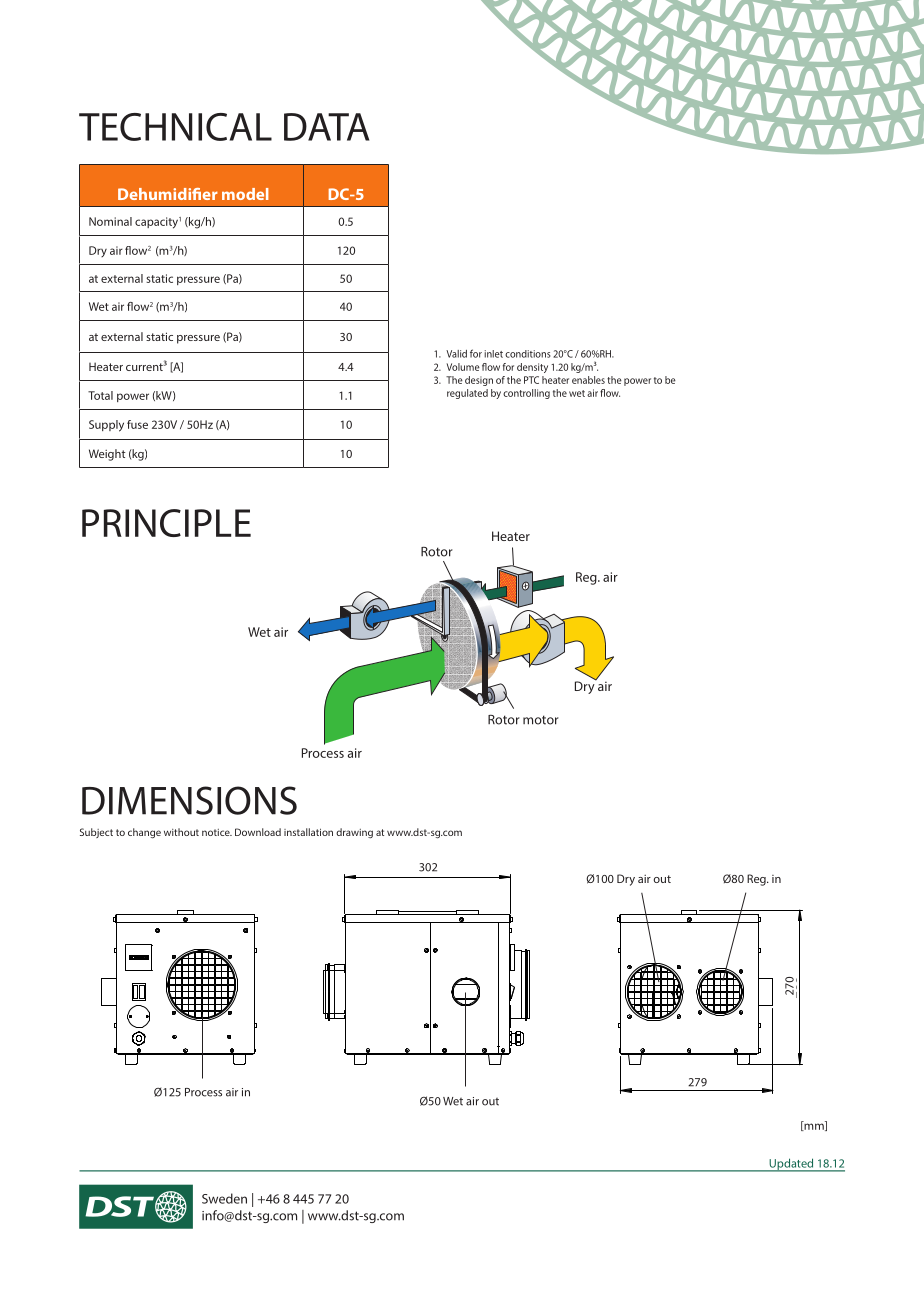  Describe the element at coordinates (181, 832) in the page. I see `without` at that location.
